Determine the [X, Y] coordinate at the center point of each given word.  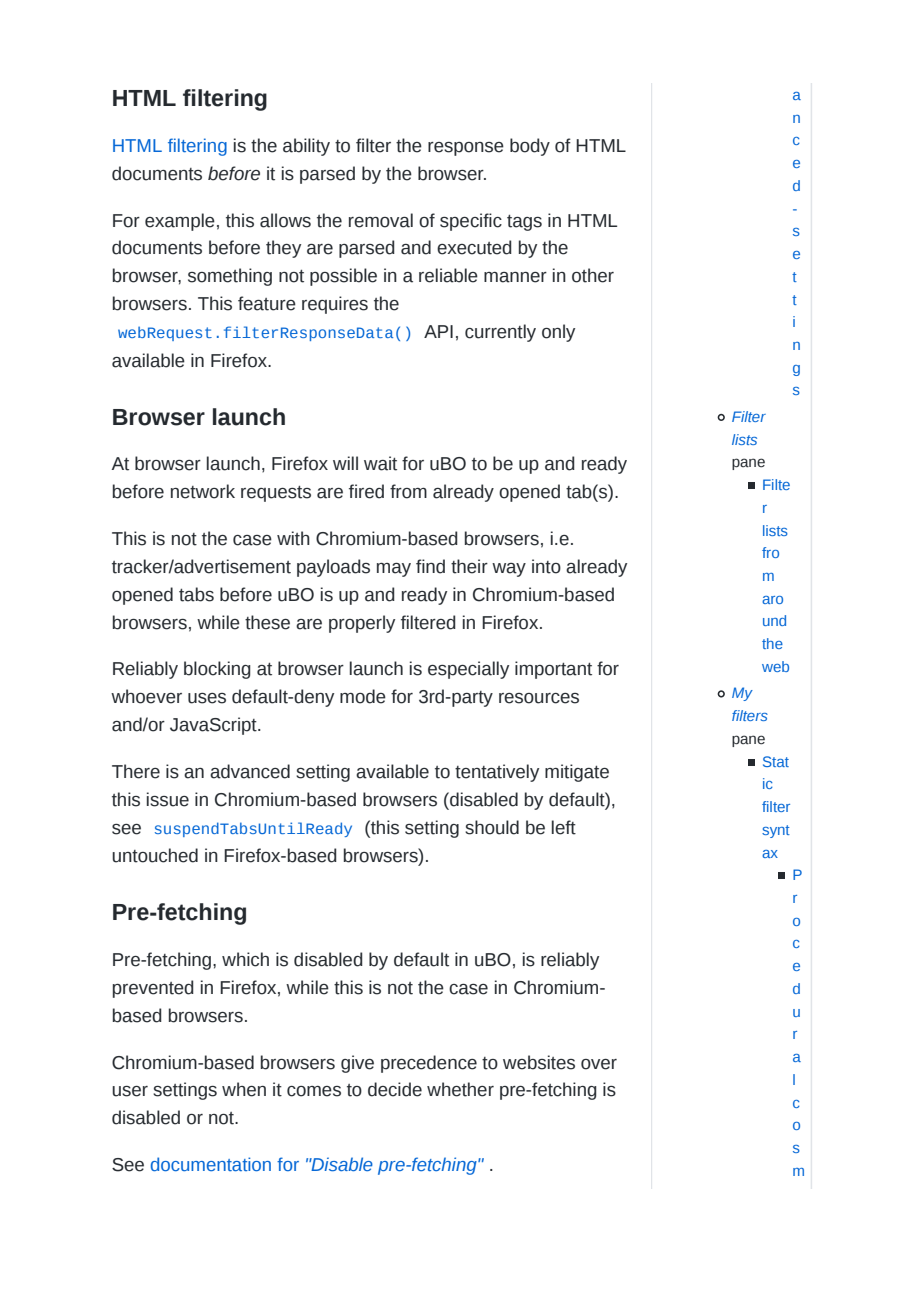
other [593, 275]
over [599, 1064]
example [180, 222]
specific [471, 222]
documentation [211, 1164]
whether [460, 1089]
